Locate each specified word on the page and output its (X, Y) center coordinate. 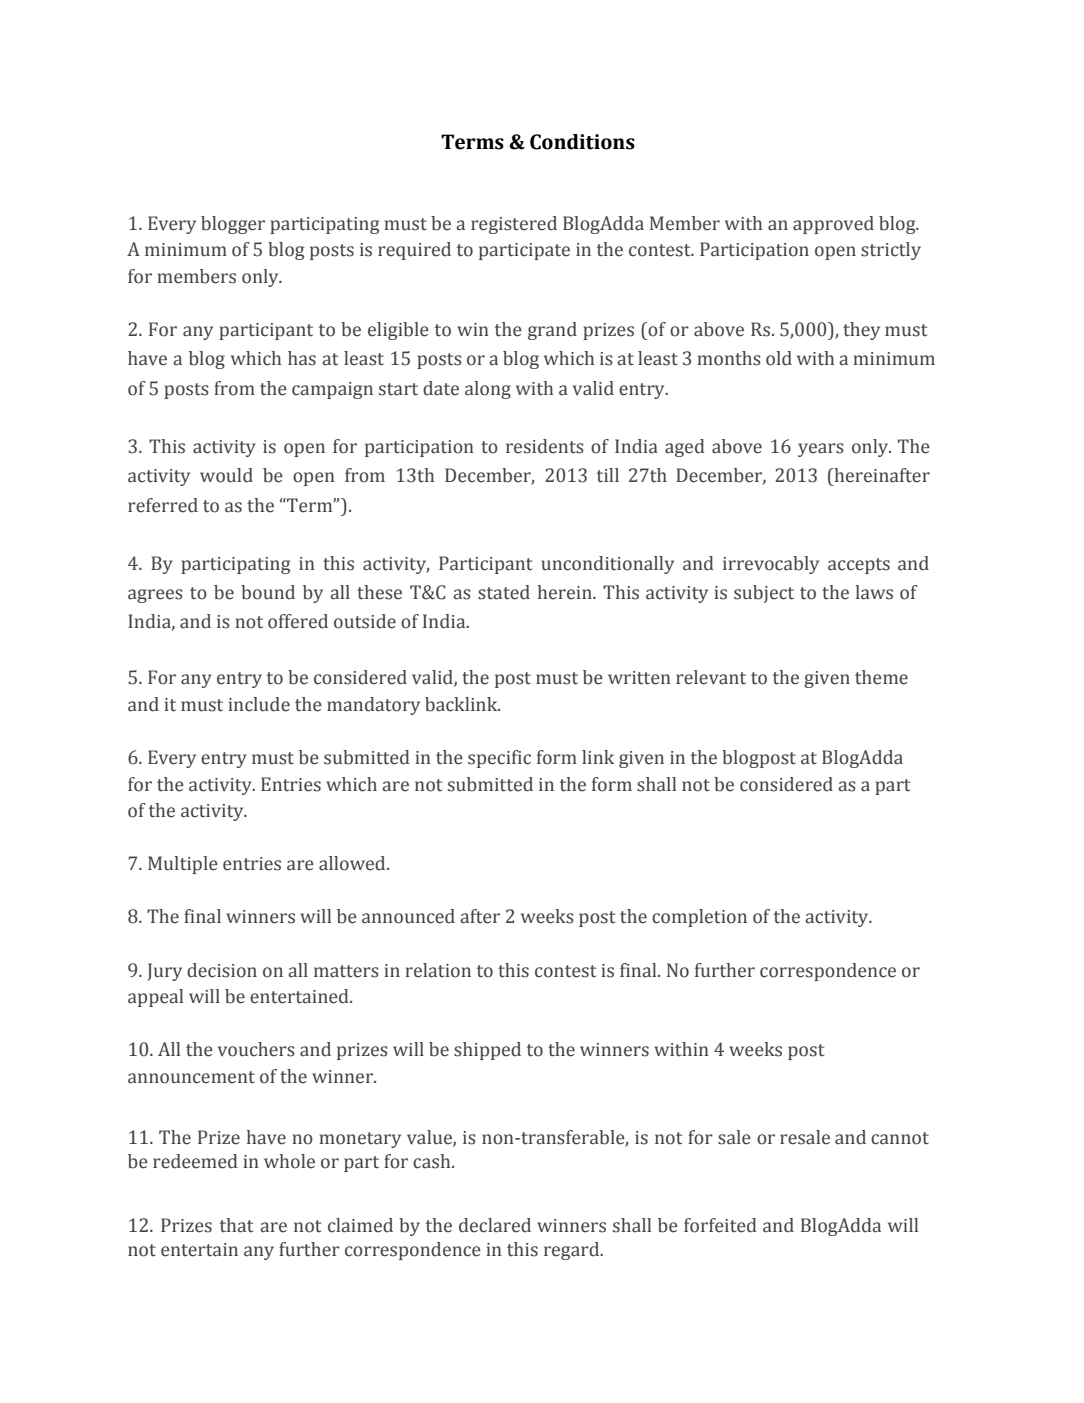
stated (504, 592)
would (226, 475)
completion (699, 918)
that (236, 1225)
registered (514, 225)
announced (408, 916)
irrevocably (771, 565)
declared (495, 1225)
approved (833, 225)
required (414, 251)
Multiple (183, 865)
